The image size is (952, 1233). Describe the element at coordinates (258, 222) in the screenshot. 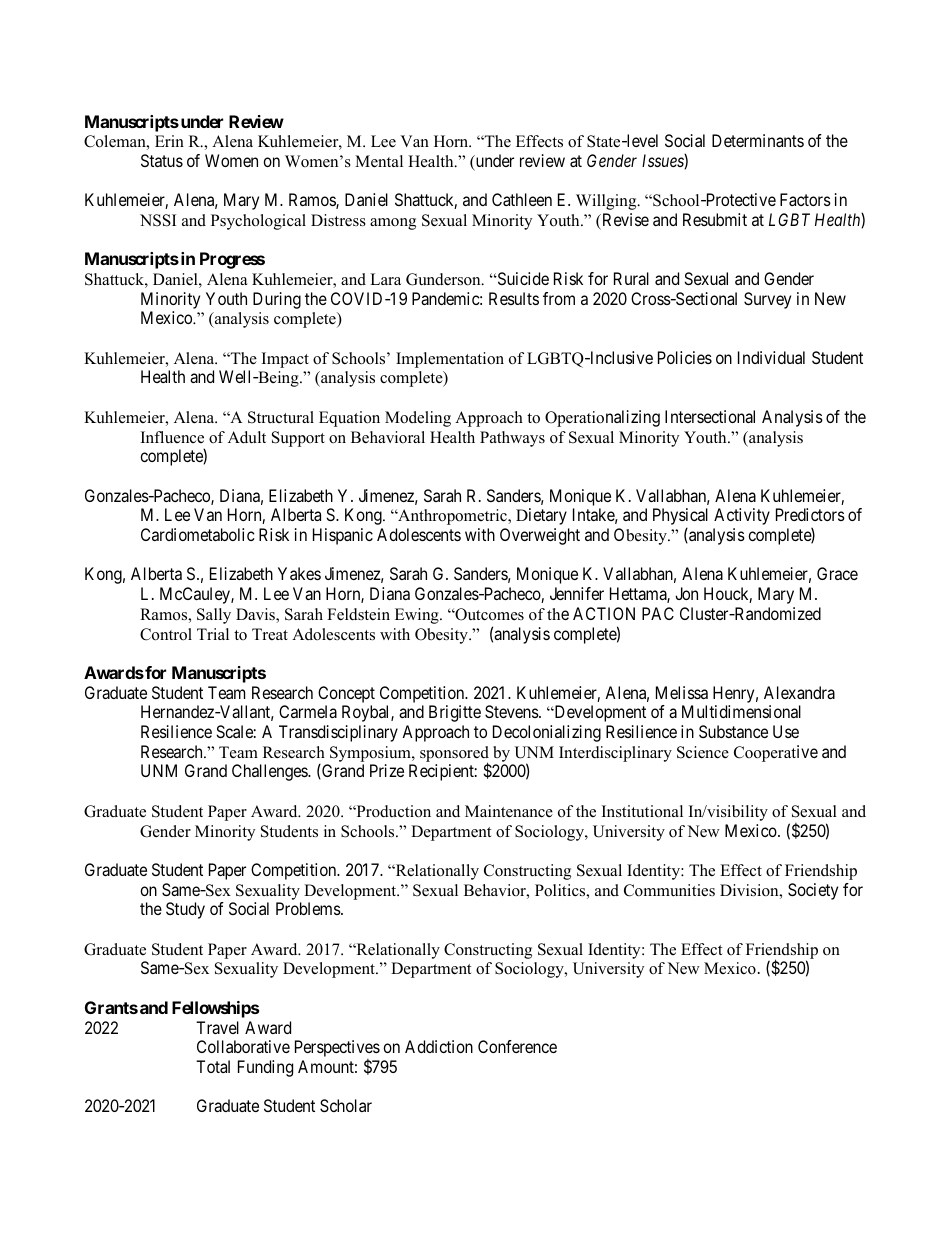

I see `Psychological` at that location.
